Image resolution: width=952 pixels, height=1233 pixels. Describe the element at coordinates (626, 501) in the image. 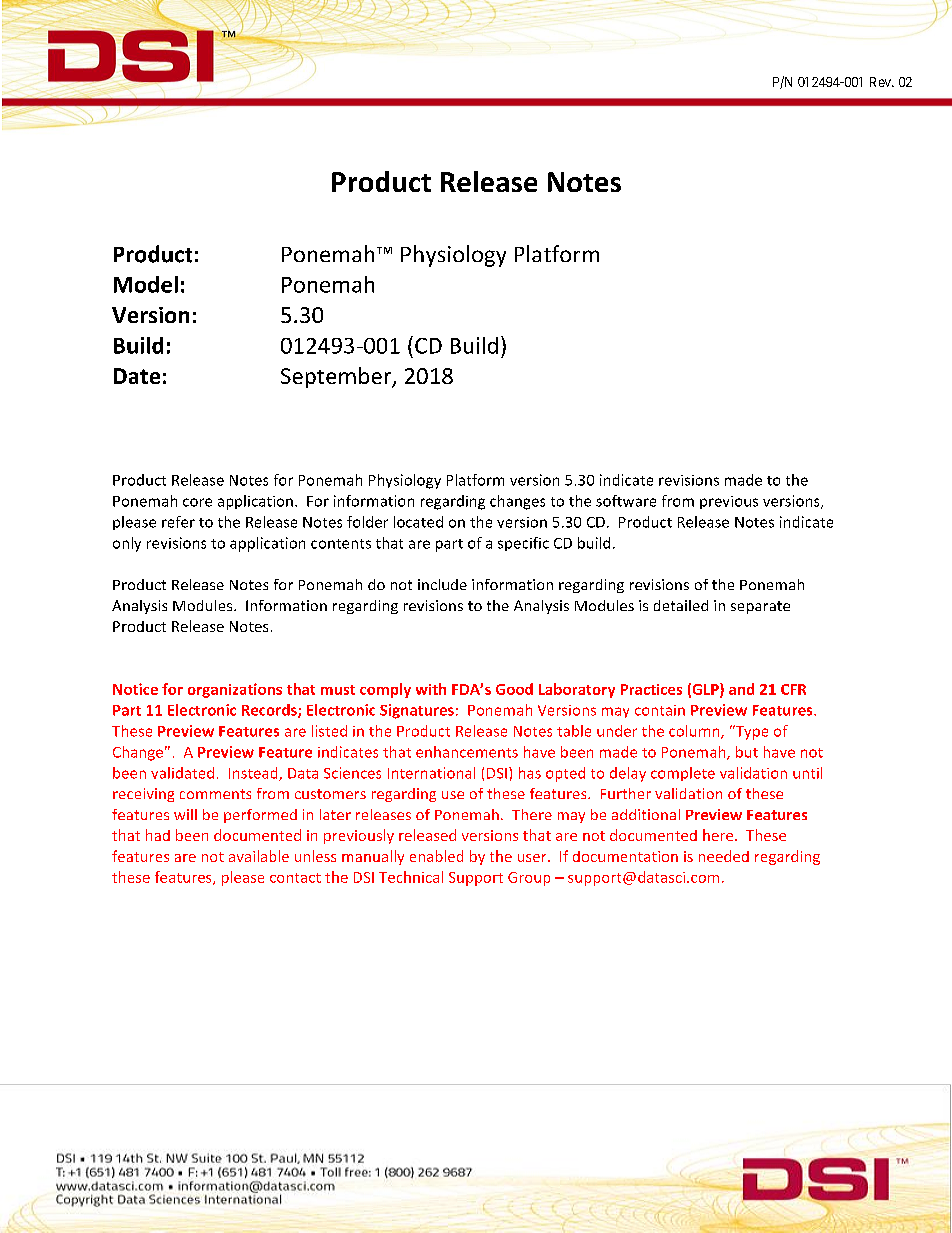

I see `software` at that location.
